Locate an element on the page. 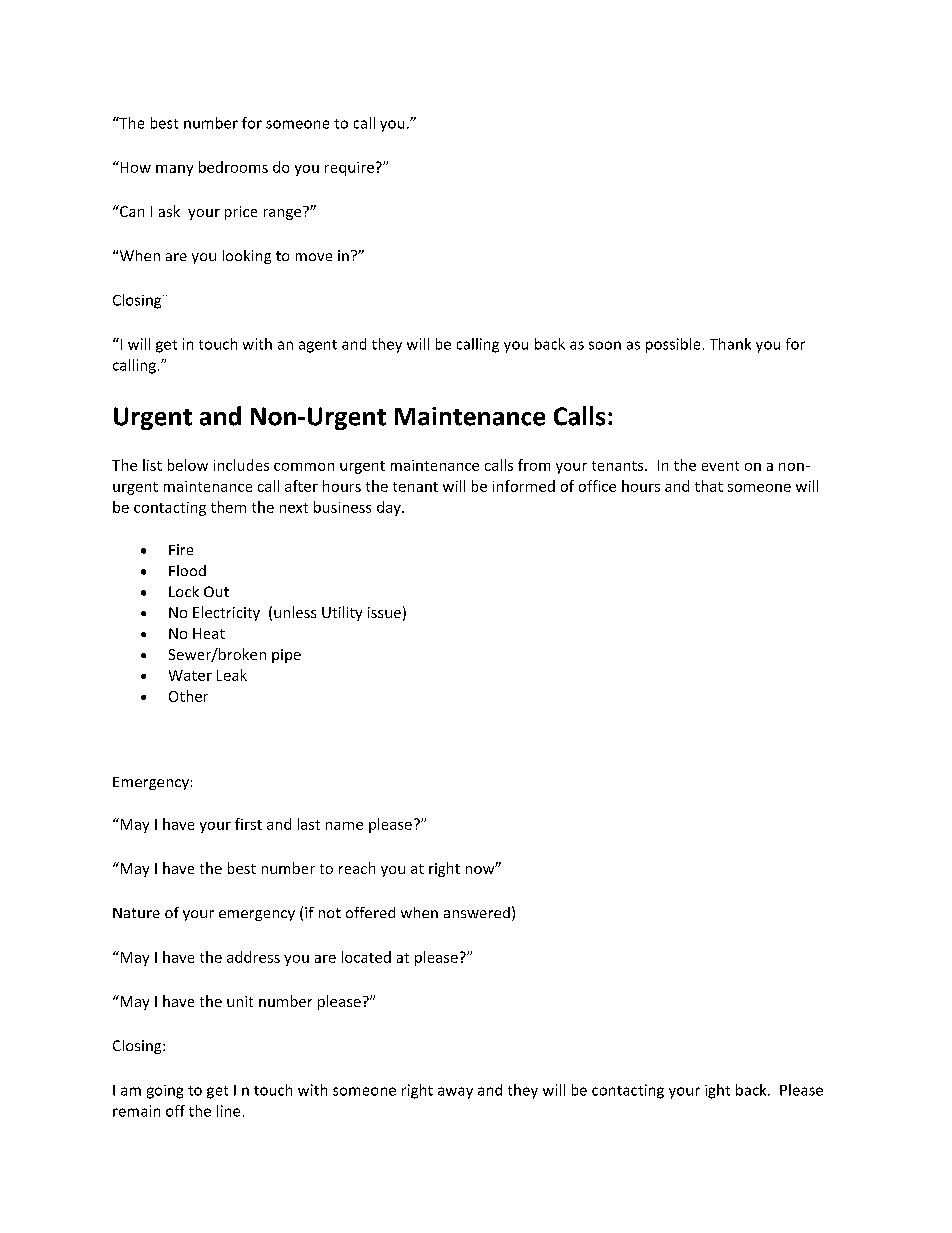 The width and height of the image is (952, 1233). answered is located at coordinates (477, 912).
